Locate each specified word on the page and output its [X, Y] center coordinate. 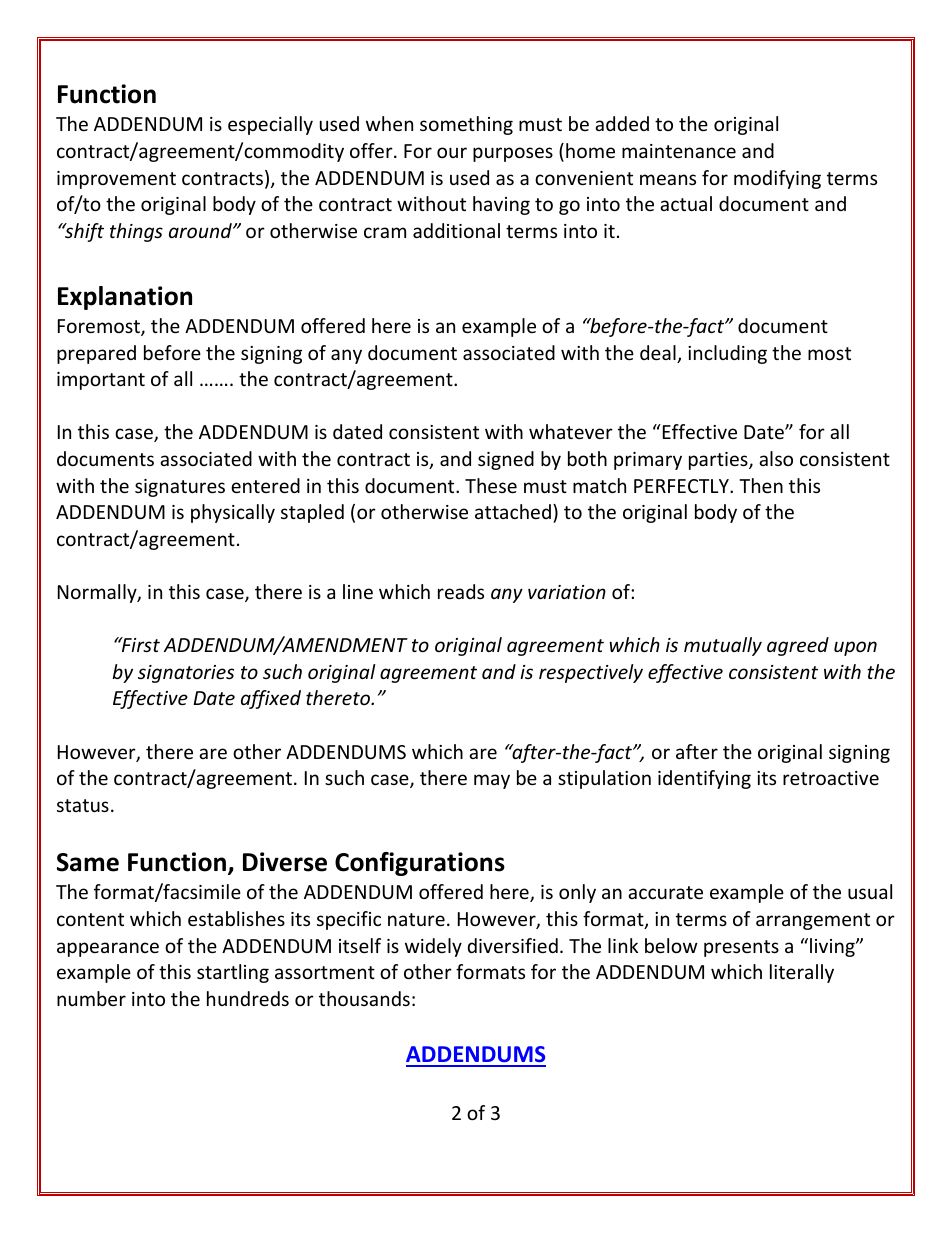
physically [233, 513]
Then [761, 485]
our [452, 152]
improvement [116, 180]
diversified [513, 945]
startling [233, 973]
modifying [777, 179]
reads [461, 591]
